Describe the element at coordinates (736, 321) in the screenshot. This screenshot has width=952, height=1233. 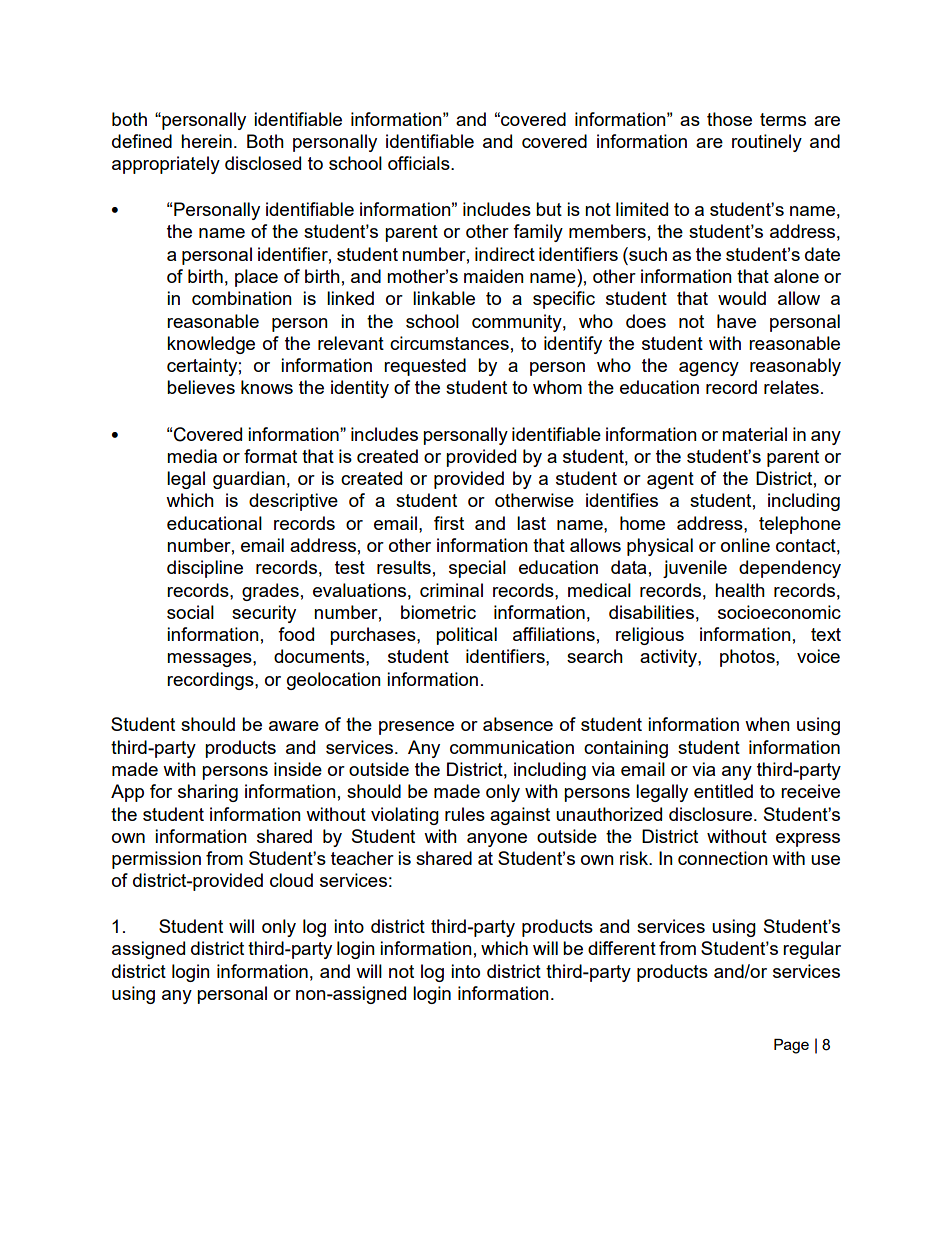
I see `have` at that location.
